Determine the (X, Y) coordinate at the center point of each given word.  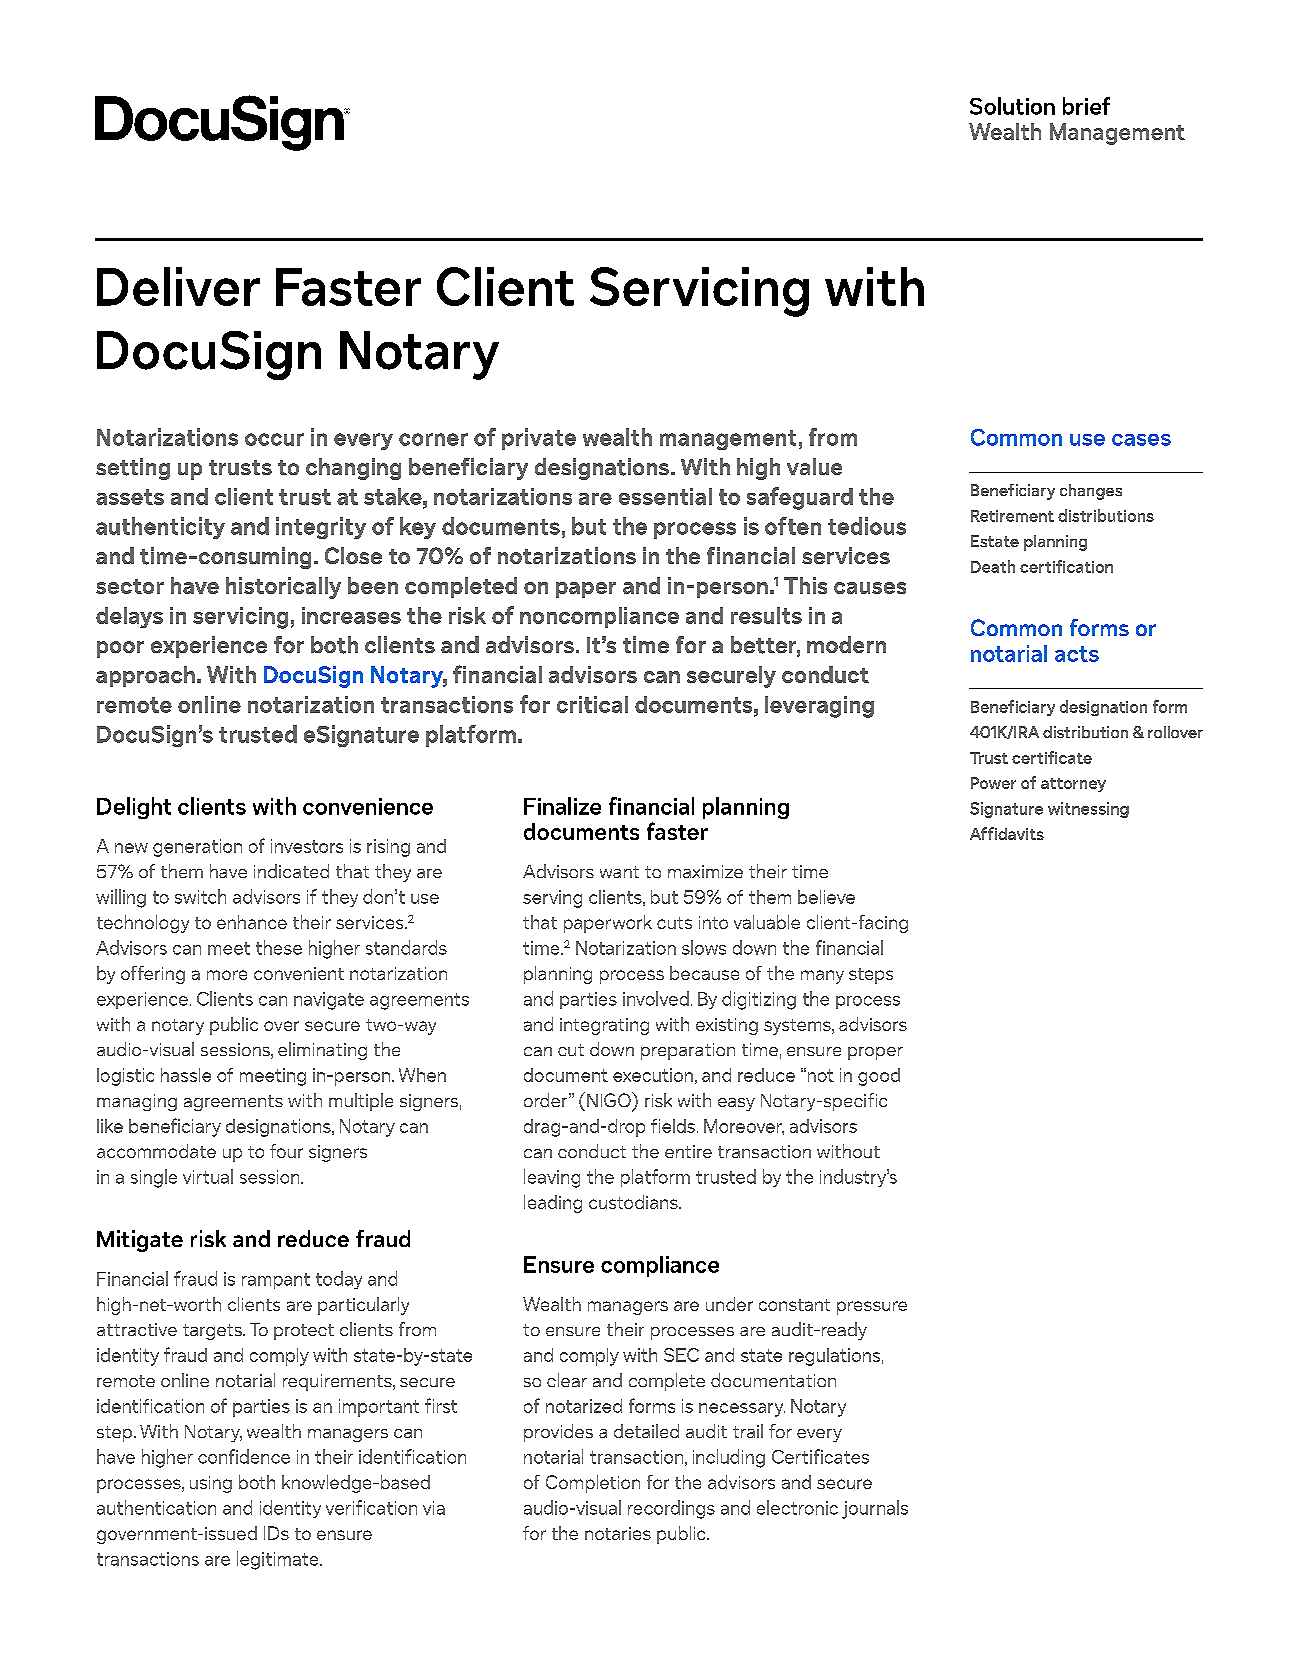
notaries (618, 1533)
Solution (1012, 106)
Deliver (178, 286)
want (619, 872)
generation (197, 848)
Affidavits (1007, 833)
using (211, 1484)
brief (1086, 106)
